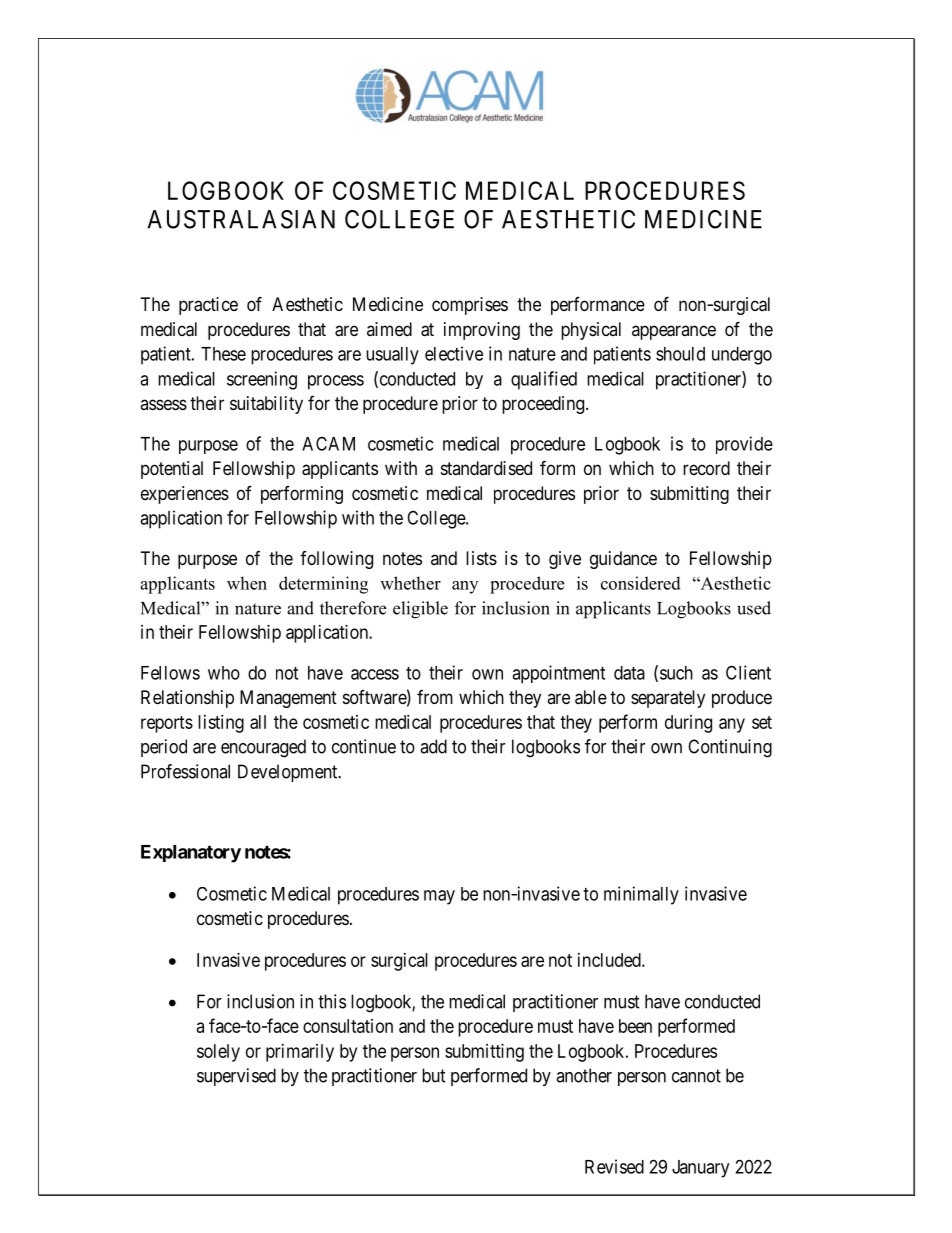  I want to click on minimally, so click(641, 895).
